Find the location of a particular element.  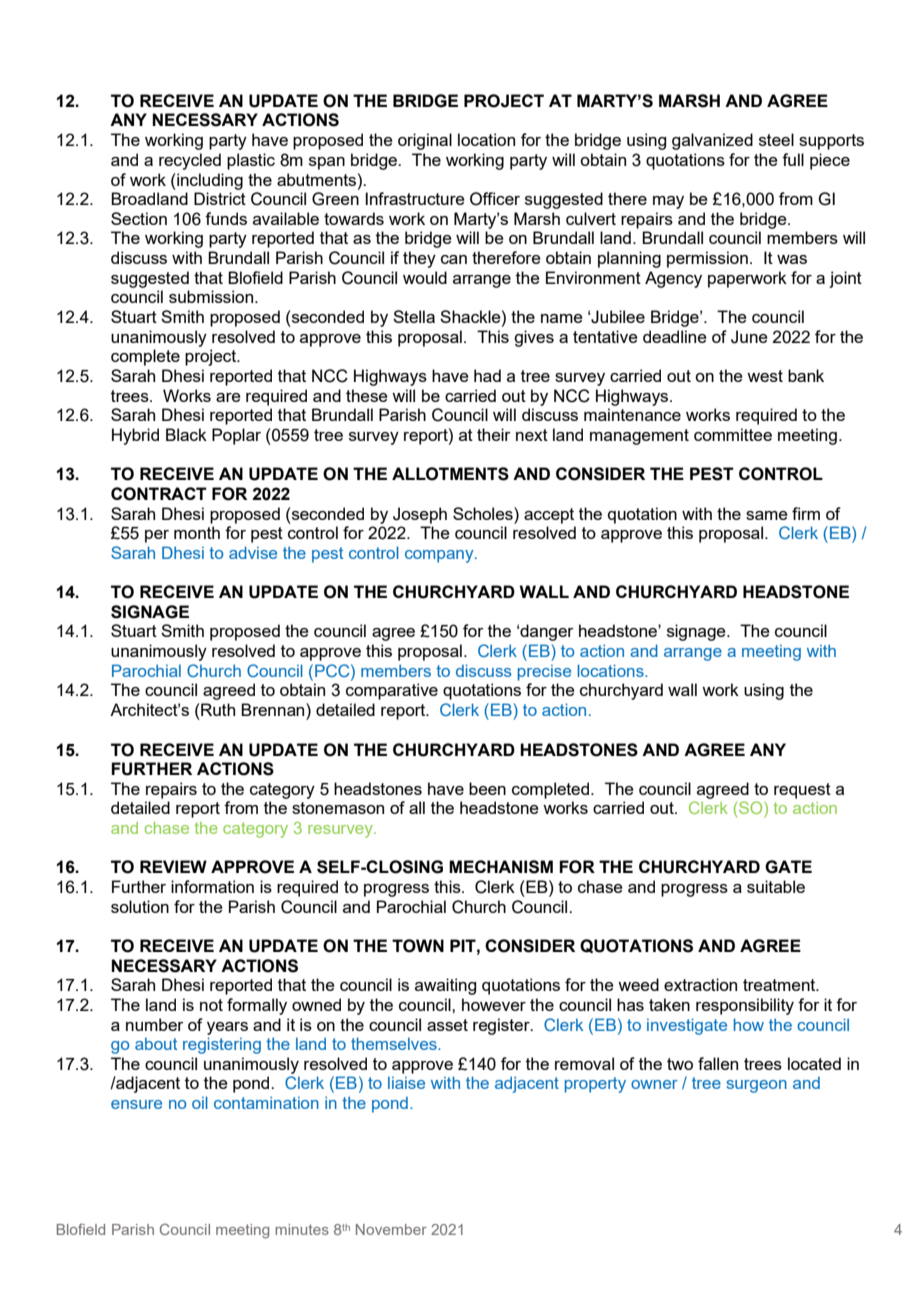

including is located at coordinates (209, 181).
